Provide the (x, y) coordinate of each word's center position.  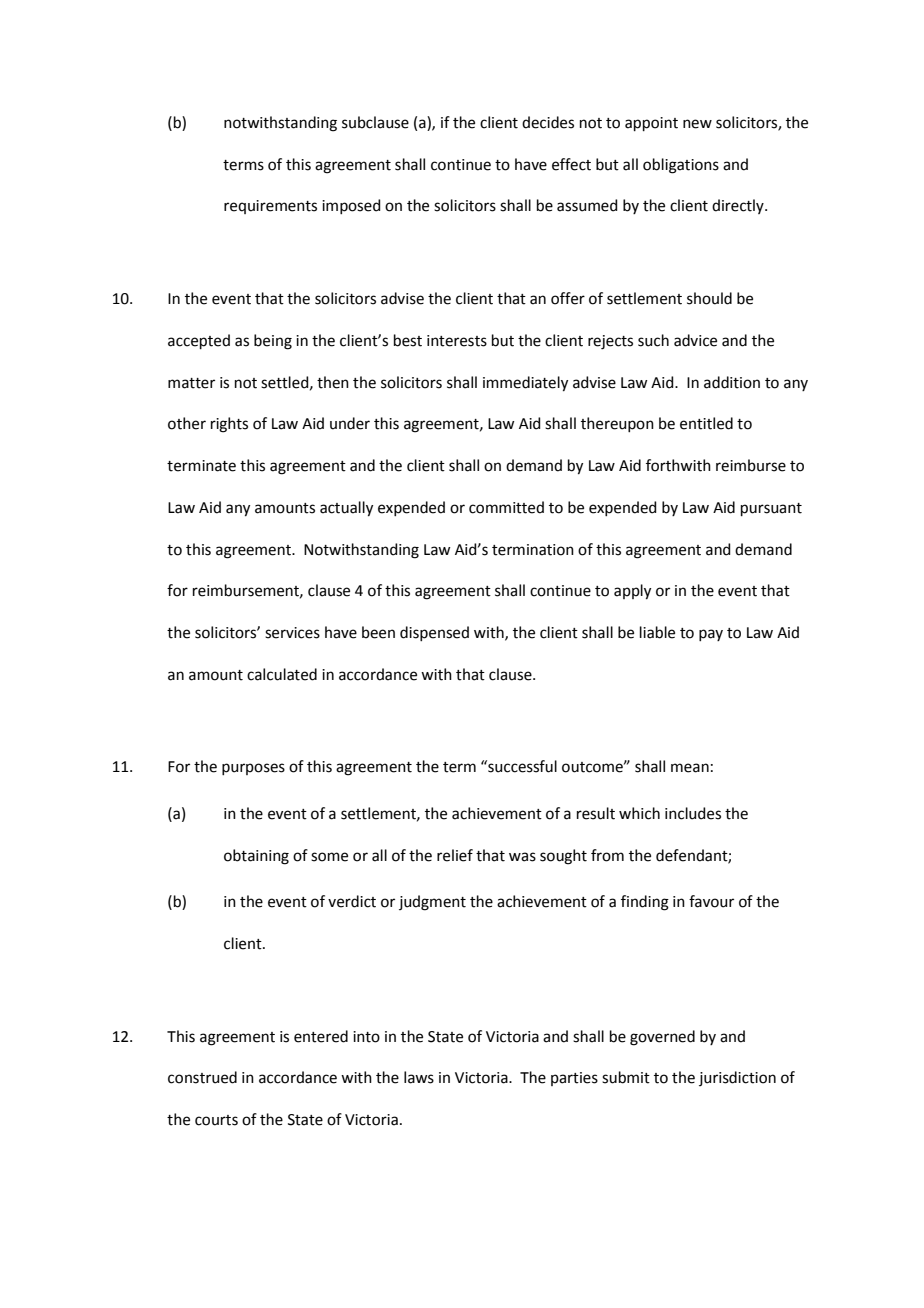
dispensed (434, 633)
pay (711, 635)
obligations (681, 166)
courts (216, 1120)
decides (548, 122)
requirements (270, 207)
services (292, 633)
